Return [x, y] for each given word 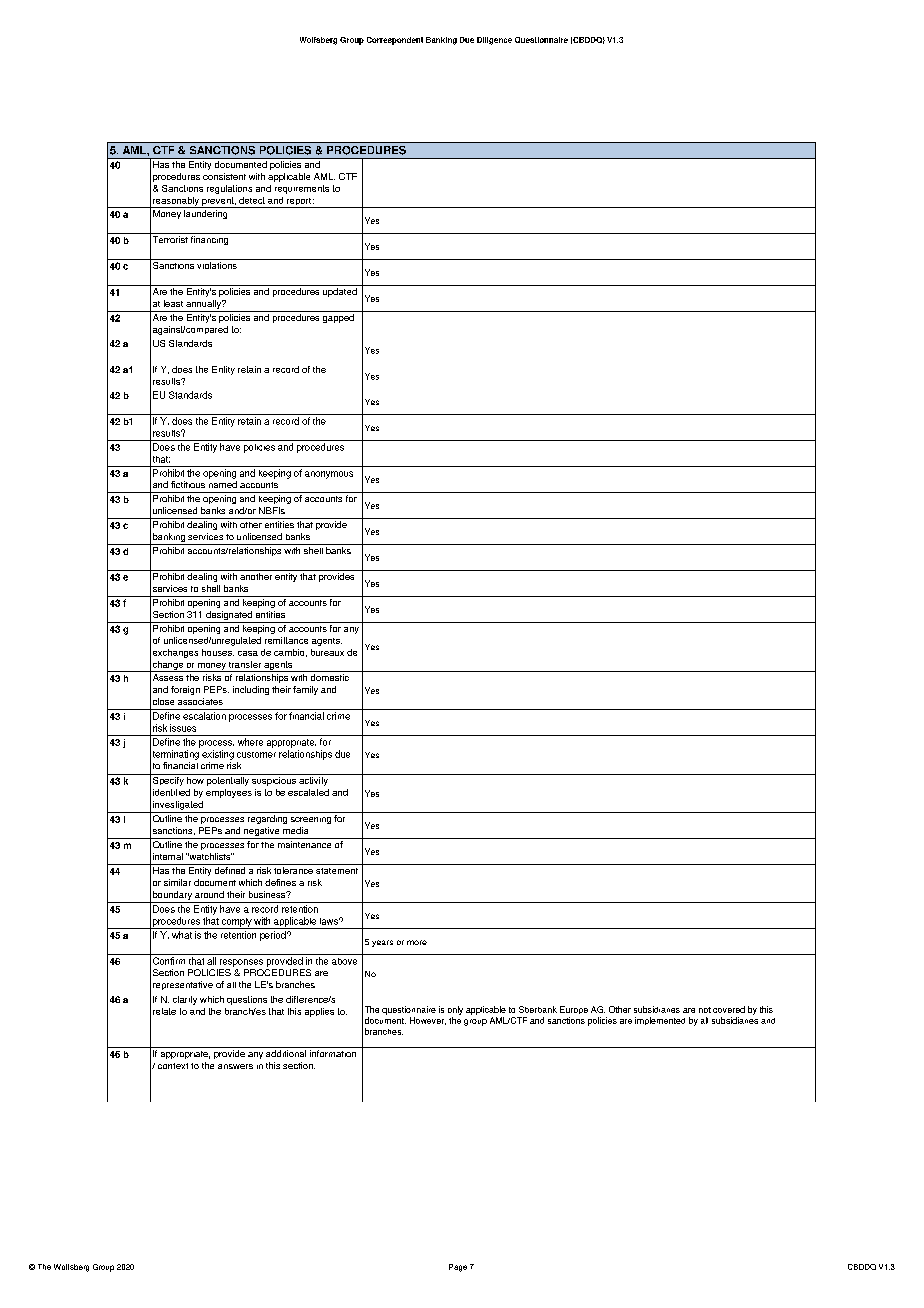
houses [218, 652]
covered [729, 1009]
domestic [330, 677]
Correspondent [395, 41]
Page [458, 1268]
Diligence [494, 41]
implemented [660, 1021]
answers [235, 1066]
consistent [224, 176]
